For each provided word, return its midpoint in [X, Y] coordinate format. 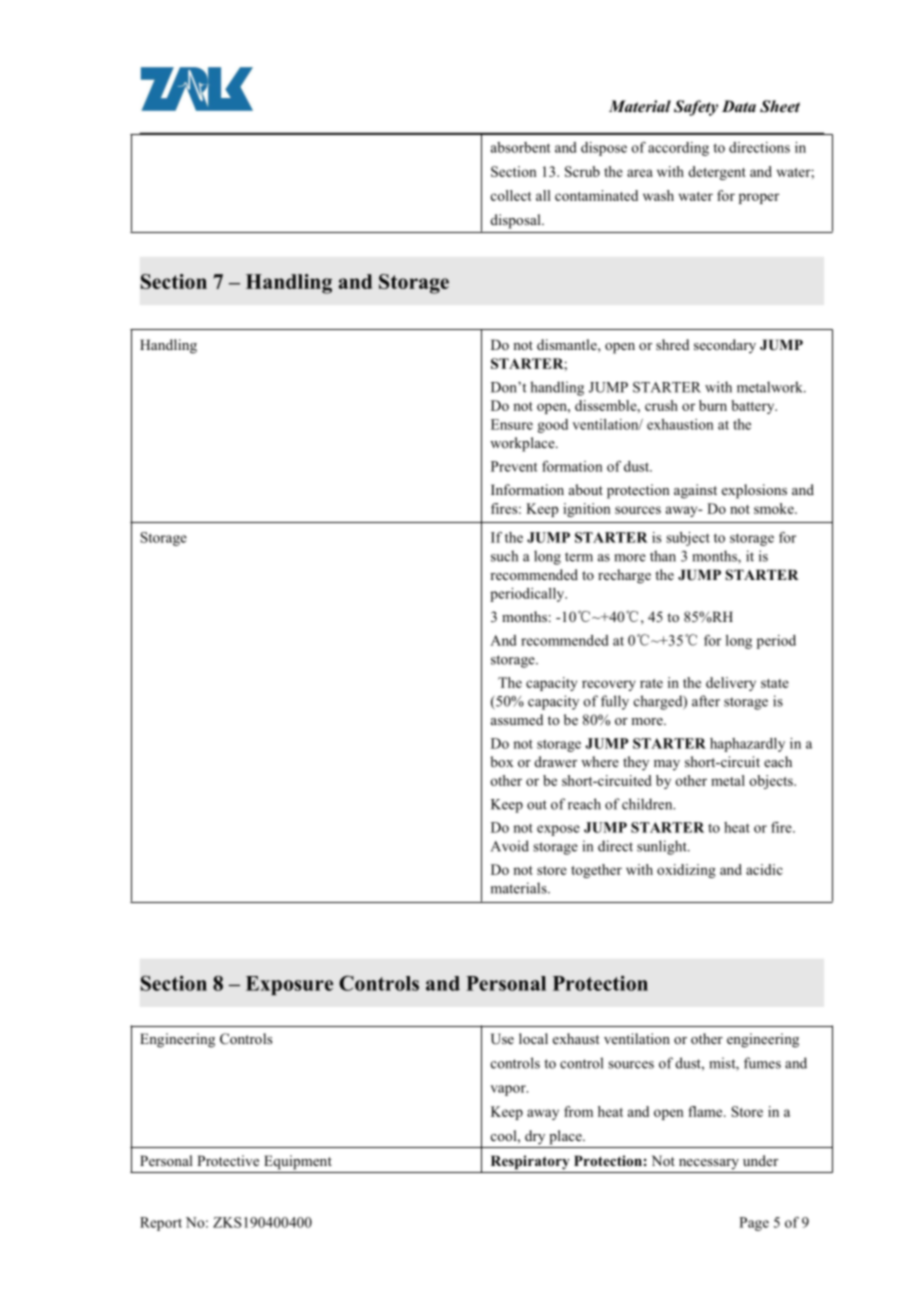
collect [511, 195]
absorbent [521, 147]
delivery [731, 684]
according [678, 149]
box [501, 761]
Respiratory [530, 1162]
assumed [517, 719]
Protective [228, 1160]
